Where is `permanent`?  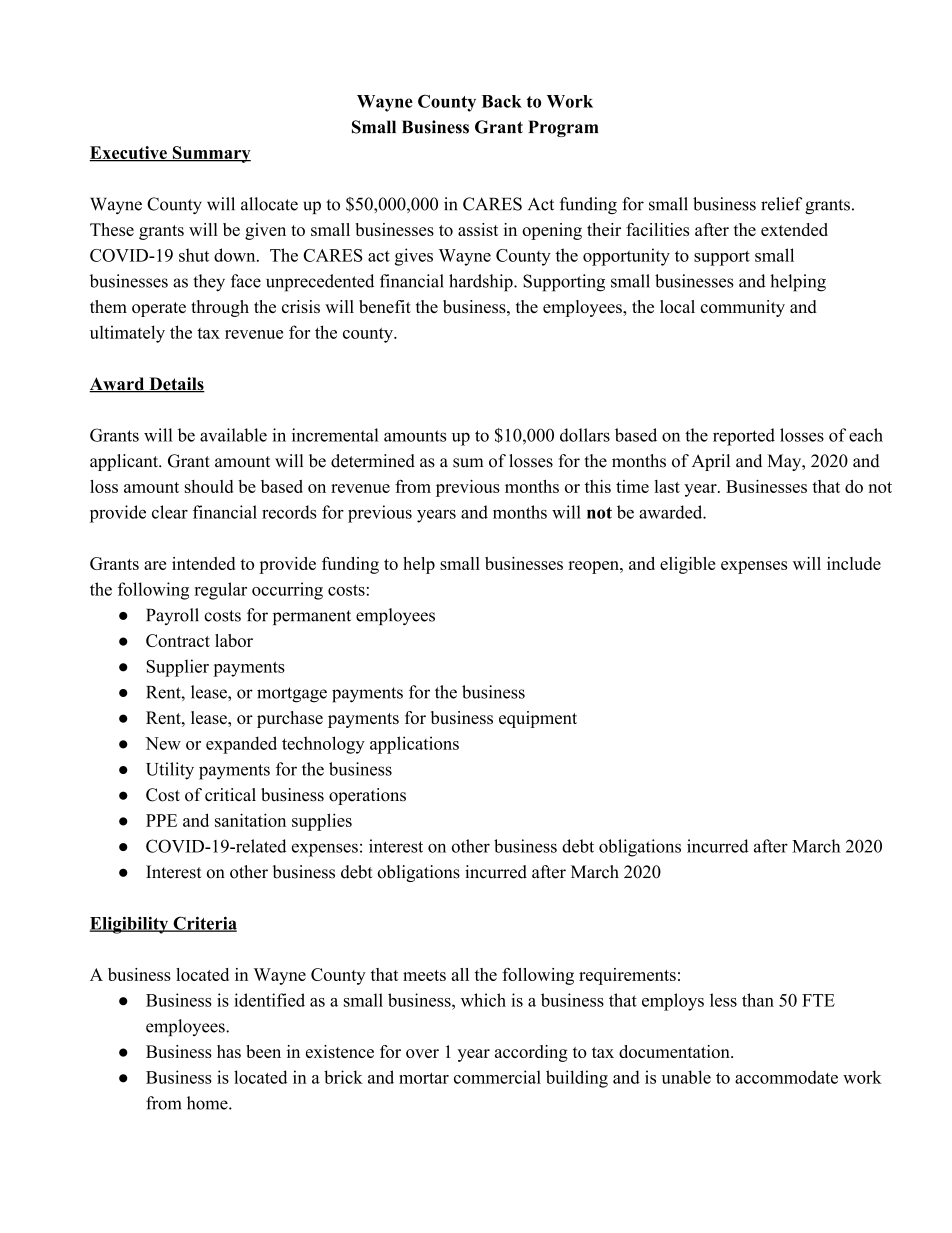 permanent is located at coordinates (312, 617).
